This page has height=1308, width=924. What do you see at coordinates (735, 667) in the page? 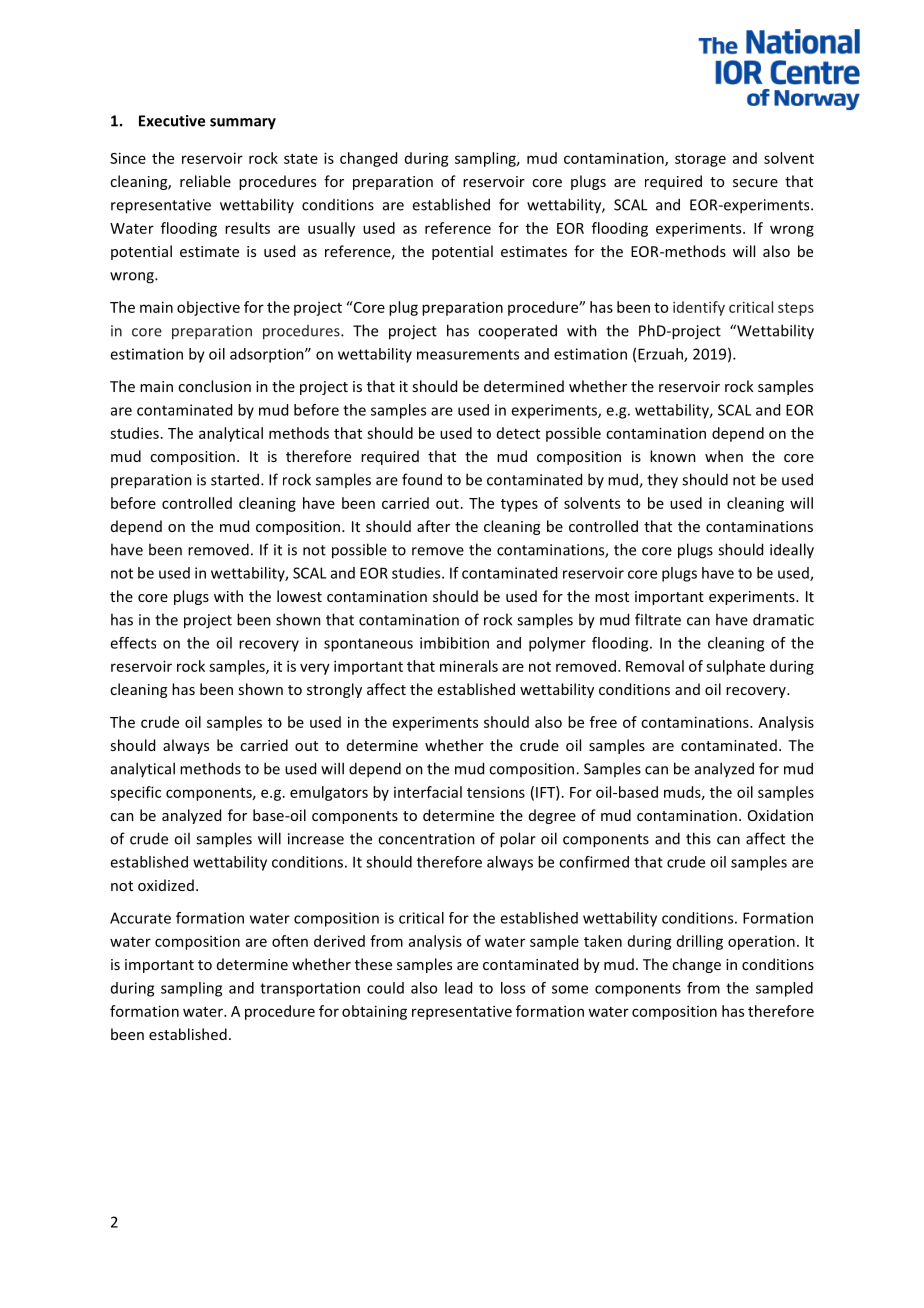
I see `sulphate` at bounding box center [735, 667].
